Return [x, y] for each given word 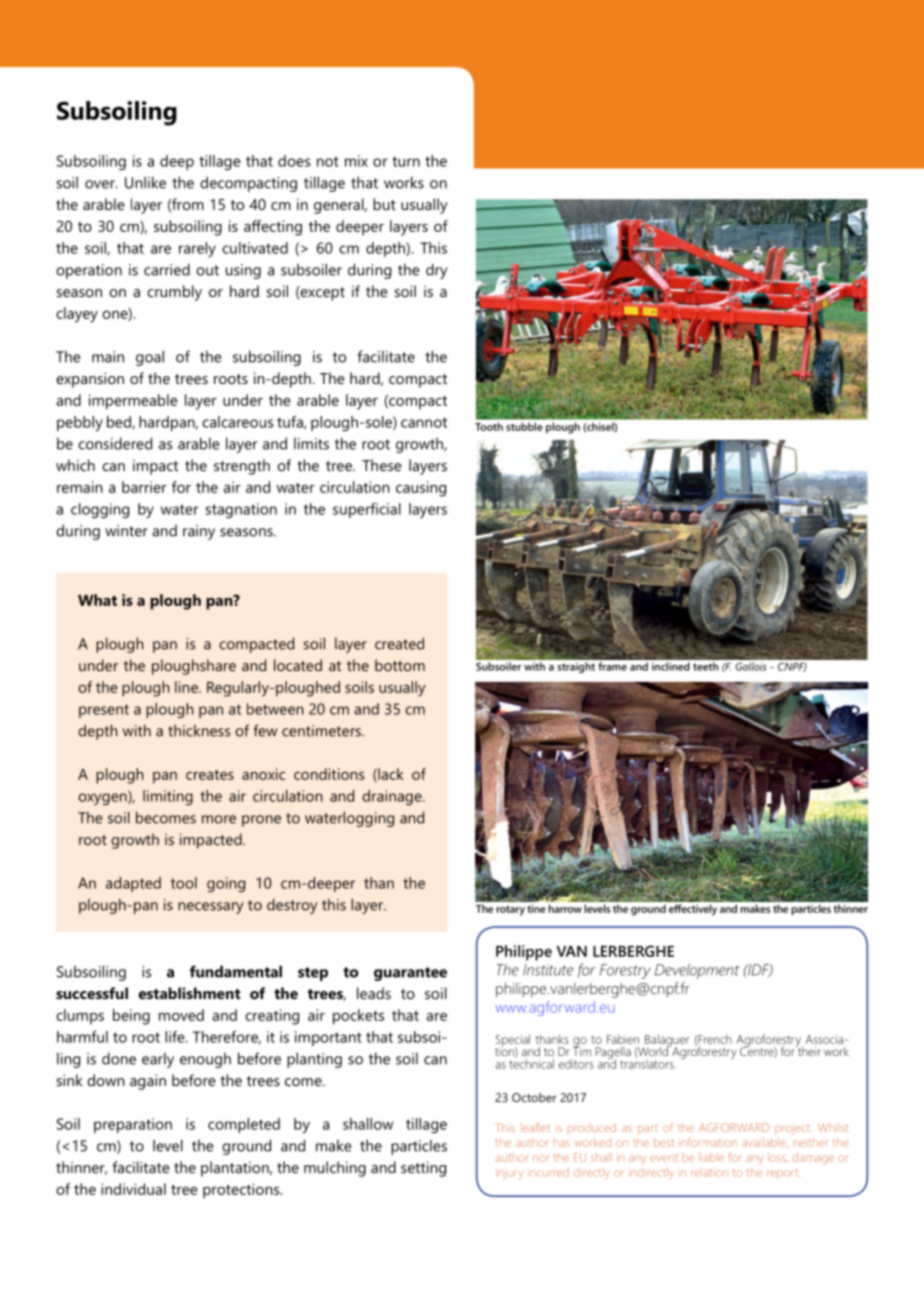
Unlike [145, 182]
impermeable [133, 402]
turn [406, 161]
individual [133, 1189]
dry [436, 271]
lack [390, 775]
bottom [400, 665]
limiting [168, 797]
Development [697, 971]
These [382, 465]
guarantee [410, 974]
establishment [190, 993]
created [399, 643]
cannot [424, 422]
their [808, 1050]
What [97, 600]
